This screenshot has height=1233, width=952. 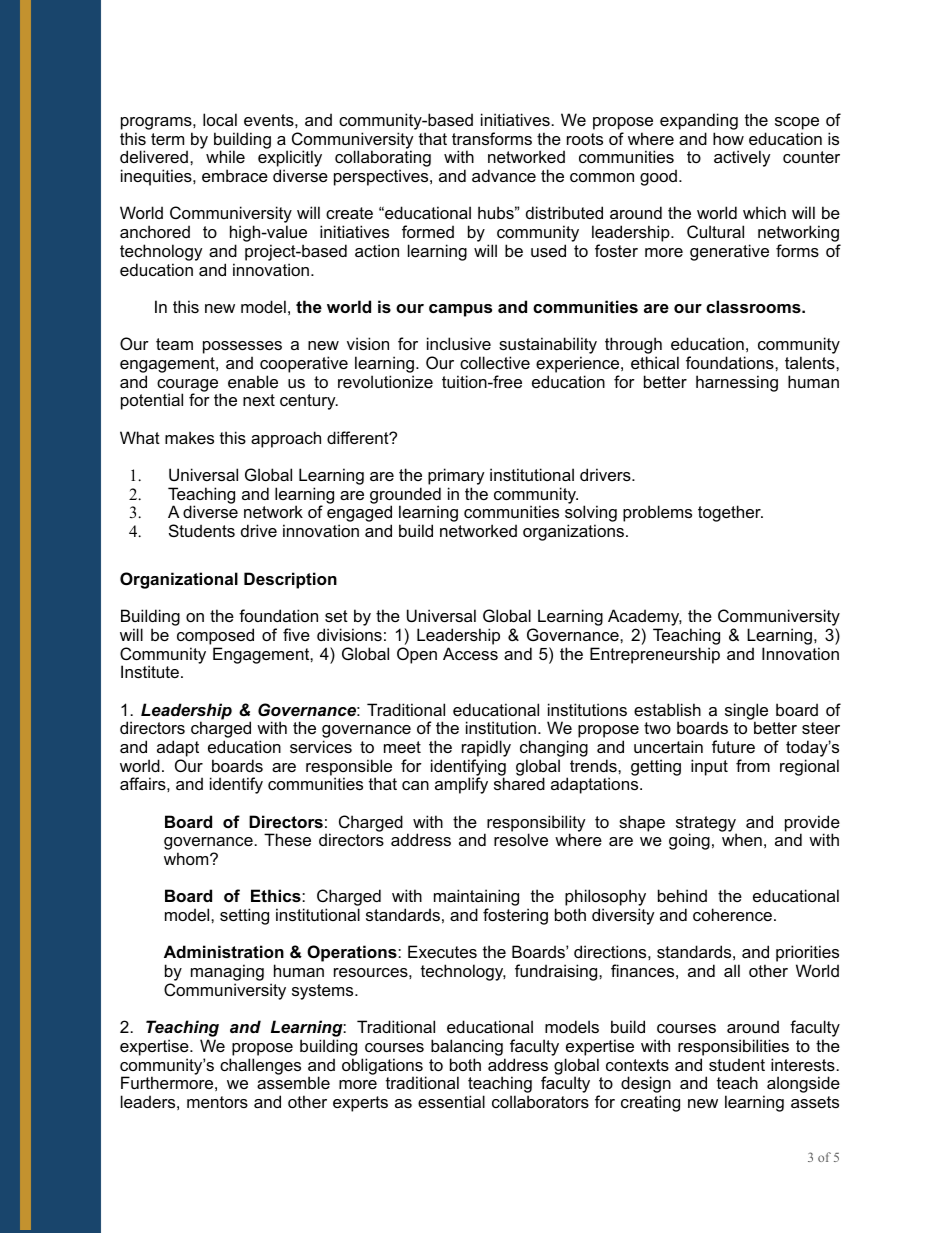 I want to click on mentors, so click(x=217, y=1102).
